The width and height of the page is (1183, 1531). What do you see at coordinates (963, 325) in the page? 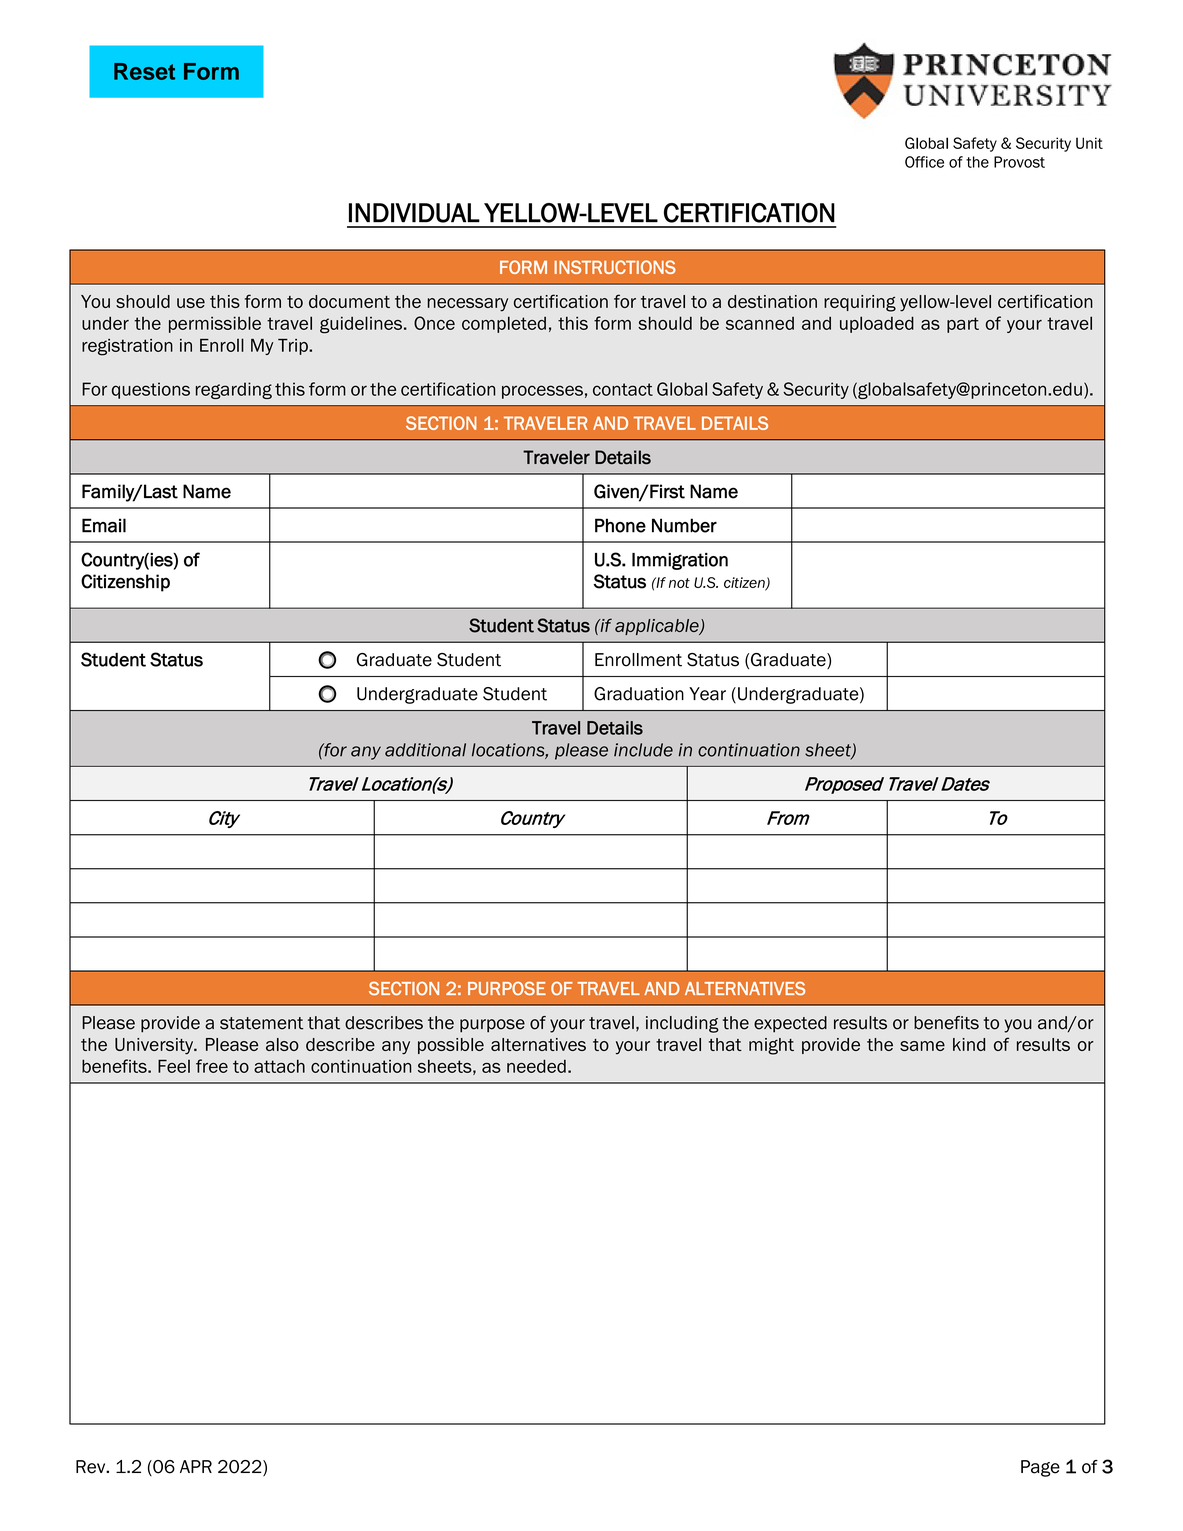
I see `part` at bounding box center [963, 325].
